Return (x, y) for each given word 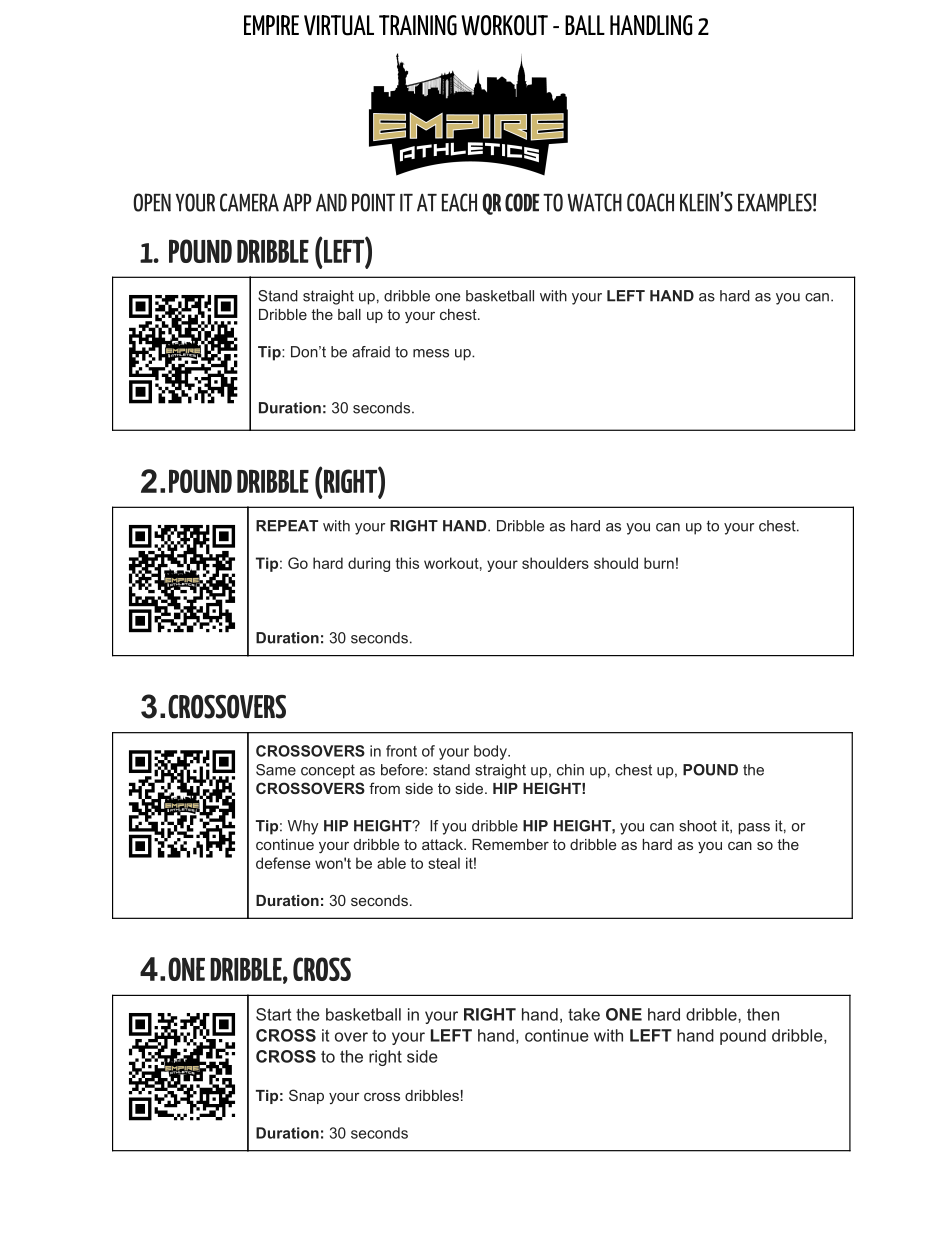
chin (570, 770)
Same (276, 770)
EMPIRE (271, 25)
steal (444, 863)
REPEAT (287, 526)
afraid (371, 352)
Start (273, 1014)
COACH (650, 202)
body (491, 752)
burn (659, 563)
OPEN (152, 202)
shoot (698, 826)
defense (283, 863)
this (407, 563)
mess (431, 353)
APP (297, 202)
